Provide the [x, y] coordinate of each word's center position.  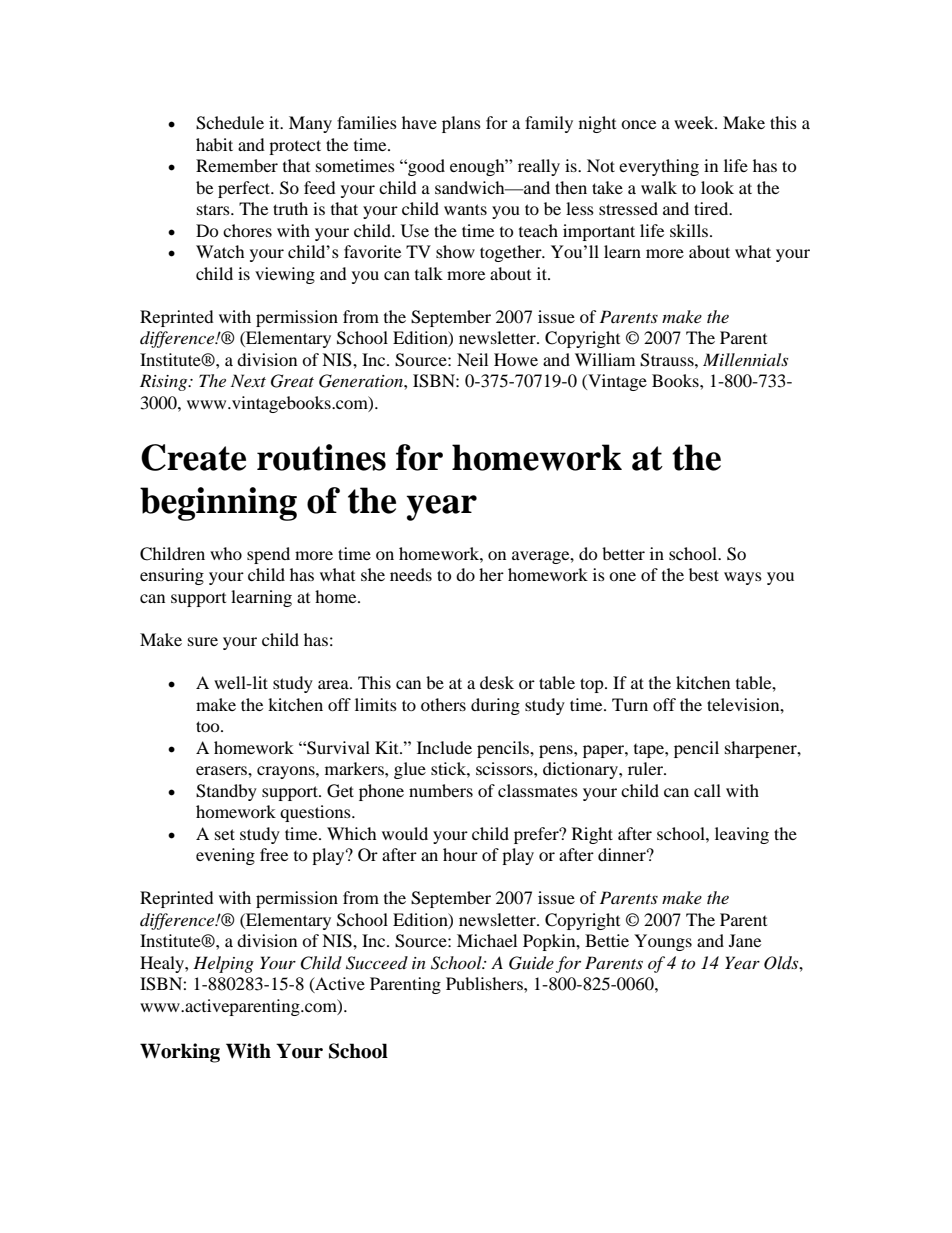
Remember [237, 165]
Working [180, 1053]
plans [461, 124]
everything [659, 167]
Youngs [663, 942]
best [704, 574]
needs [411, 574]
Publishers [485, 983]
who [226, 553]
